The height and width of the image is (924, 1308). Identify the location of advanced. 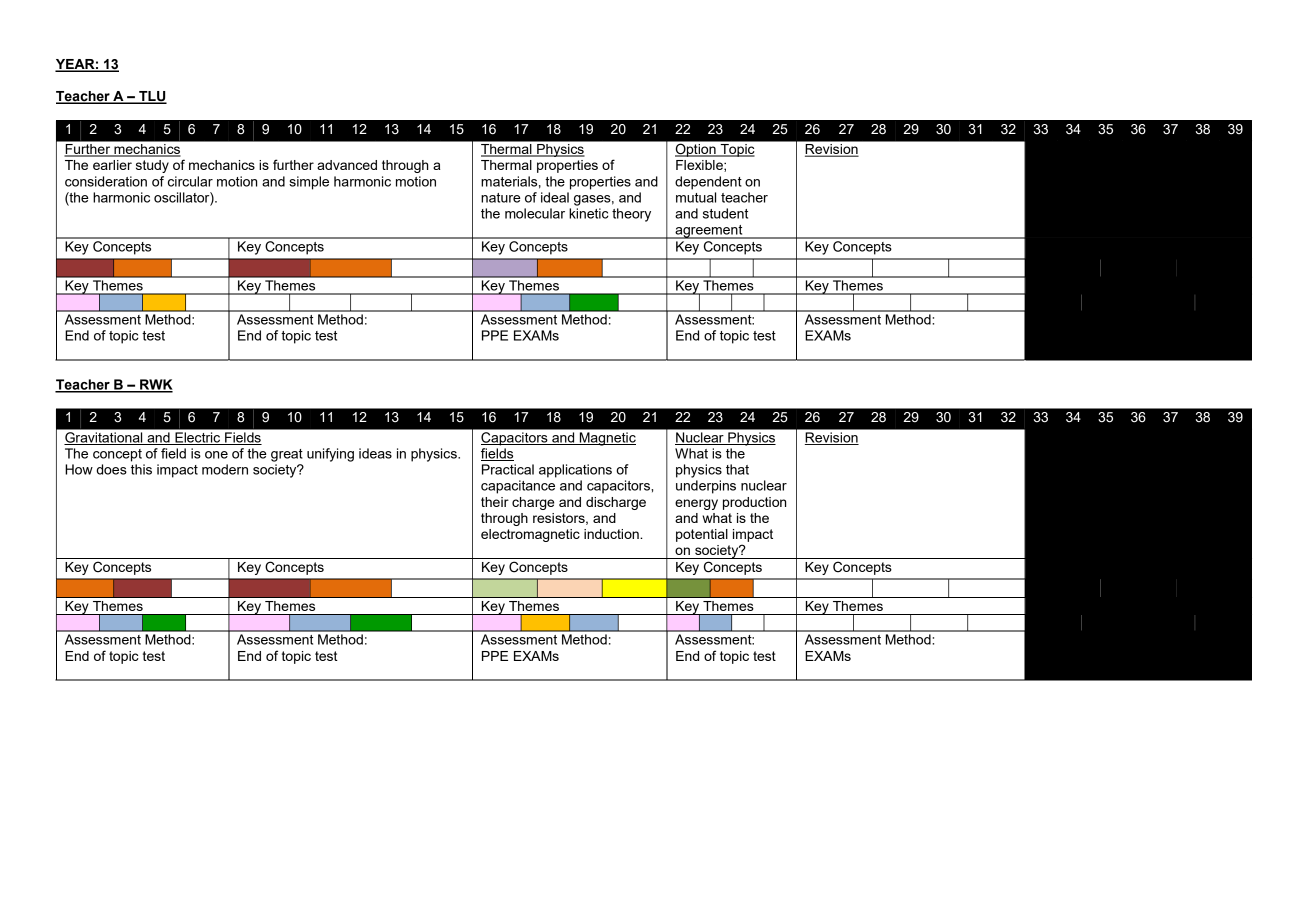
(347, 165).
